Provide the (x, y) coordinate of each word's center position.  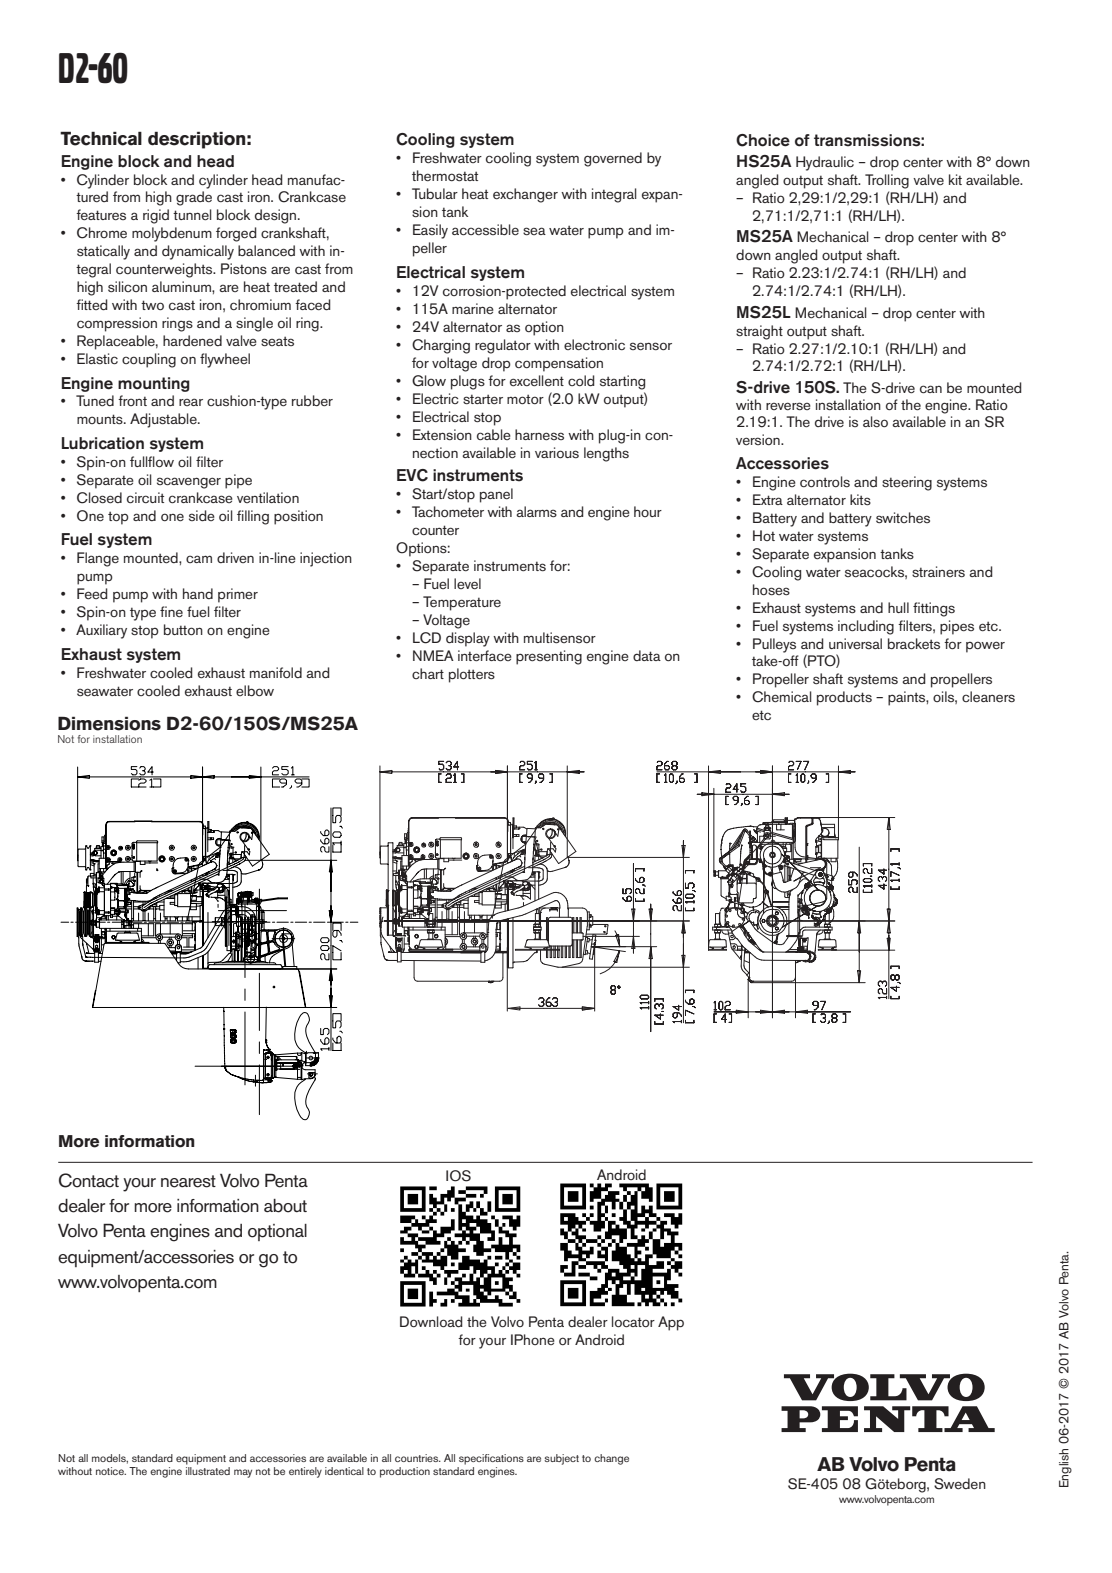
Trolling (887, 181)
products (844, 698)
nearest (188, 1181)
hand (198, 593)
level (467, 583)
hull (898, 607)
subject (561, 1459)
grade (194, 198)
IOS (458, 1176)
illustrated (208, 1471)
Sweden (960, 1484)
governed (613, 159)
